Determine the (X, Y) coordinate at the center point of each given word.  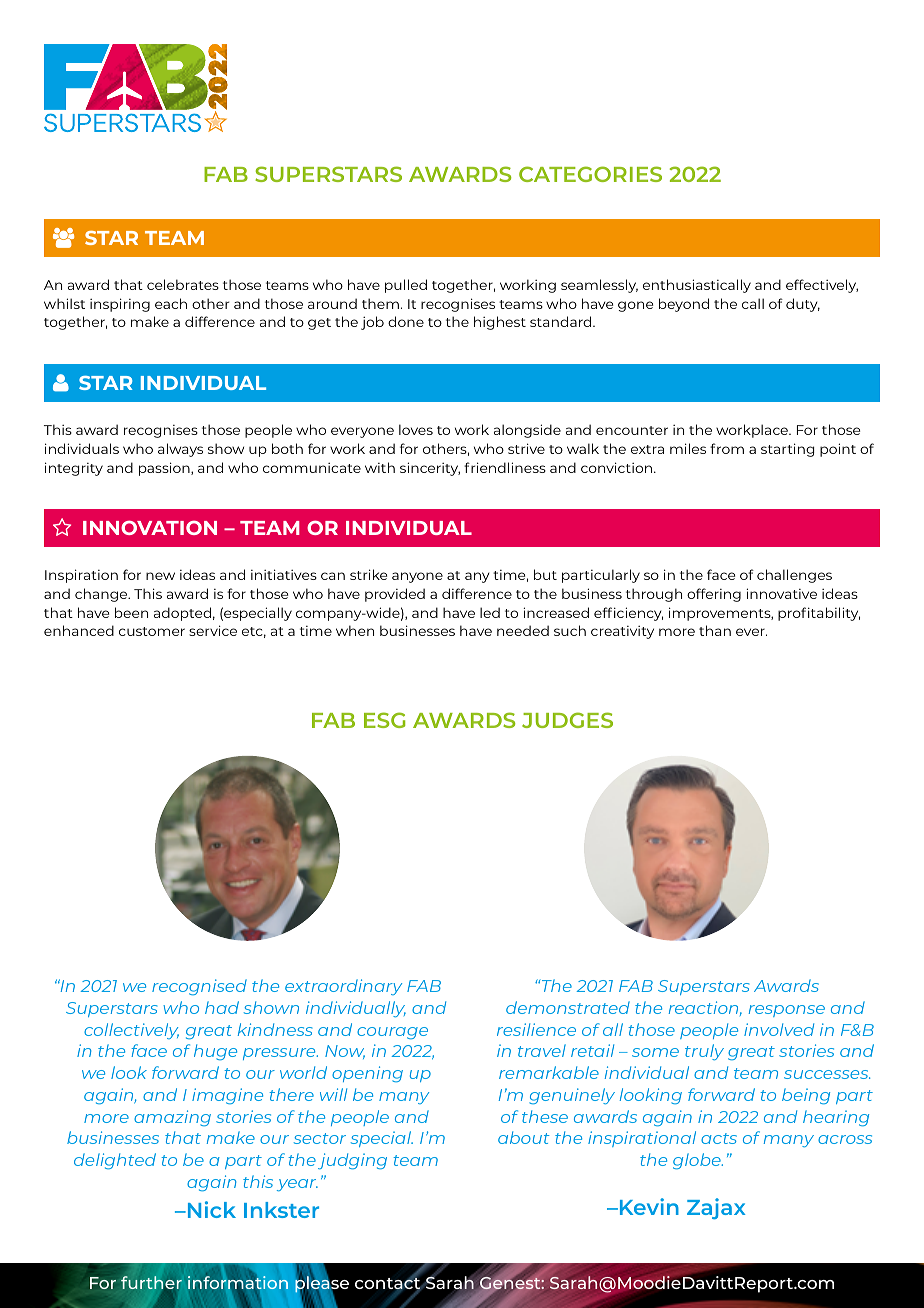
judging (352, 1161)
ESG (384, 720)
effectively (822, 286)
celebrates (183, 284)
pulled (406, 286)
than (715, 630)
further (151, 1282)
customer (152, 631)
